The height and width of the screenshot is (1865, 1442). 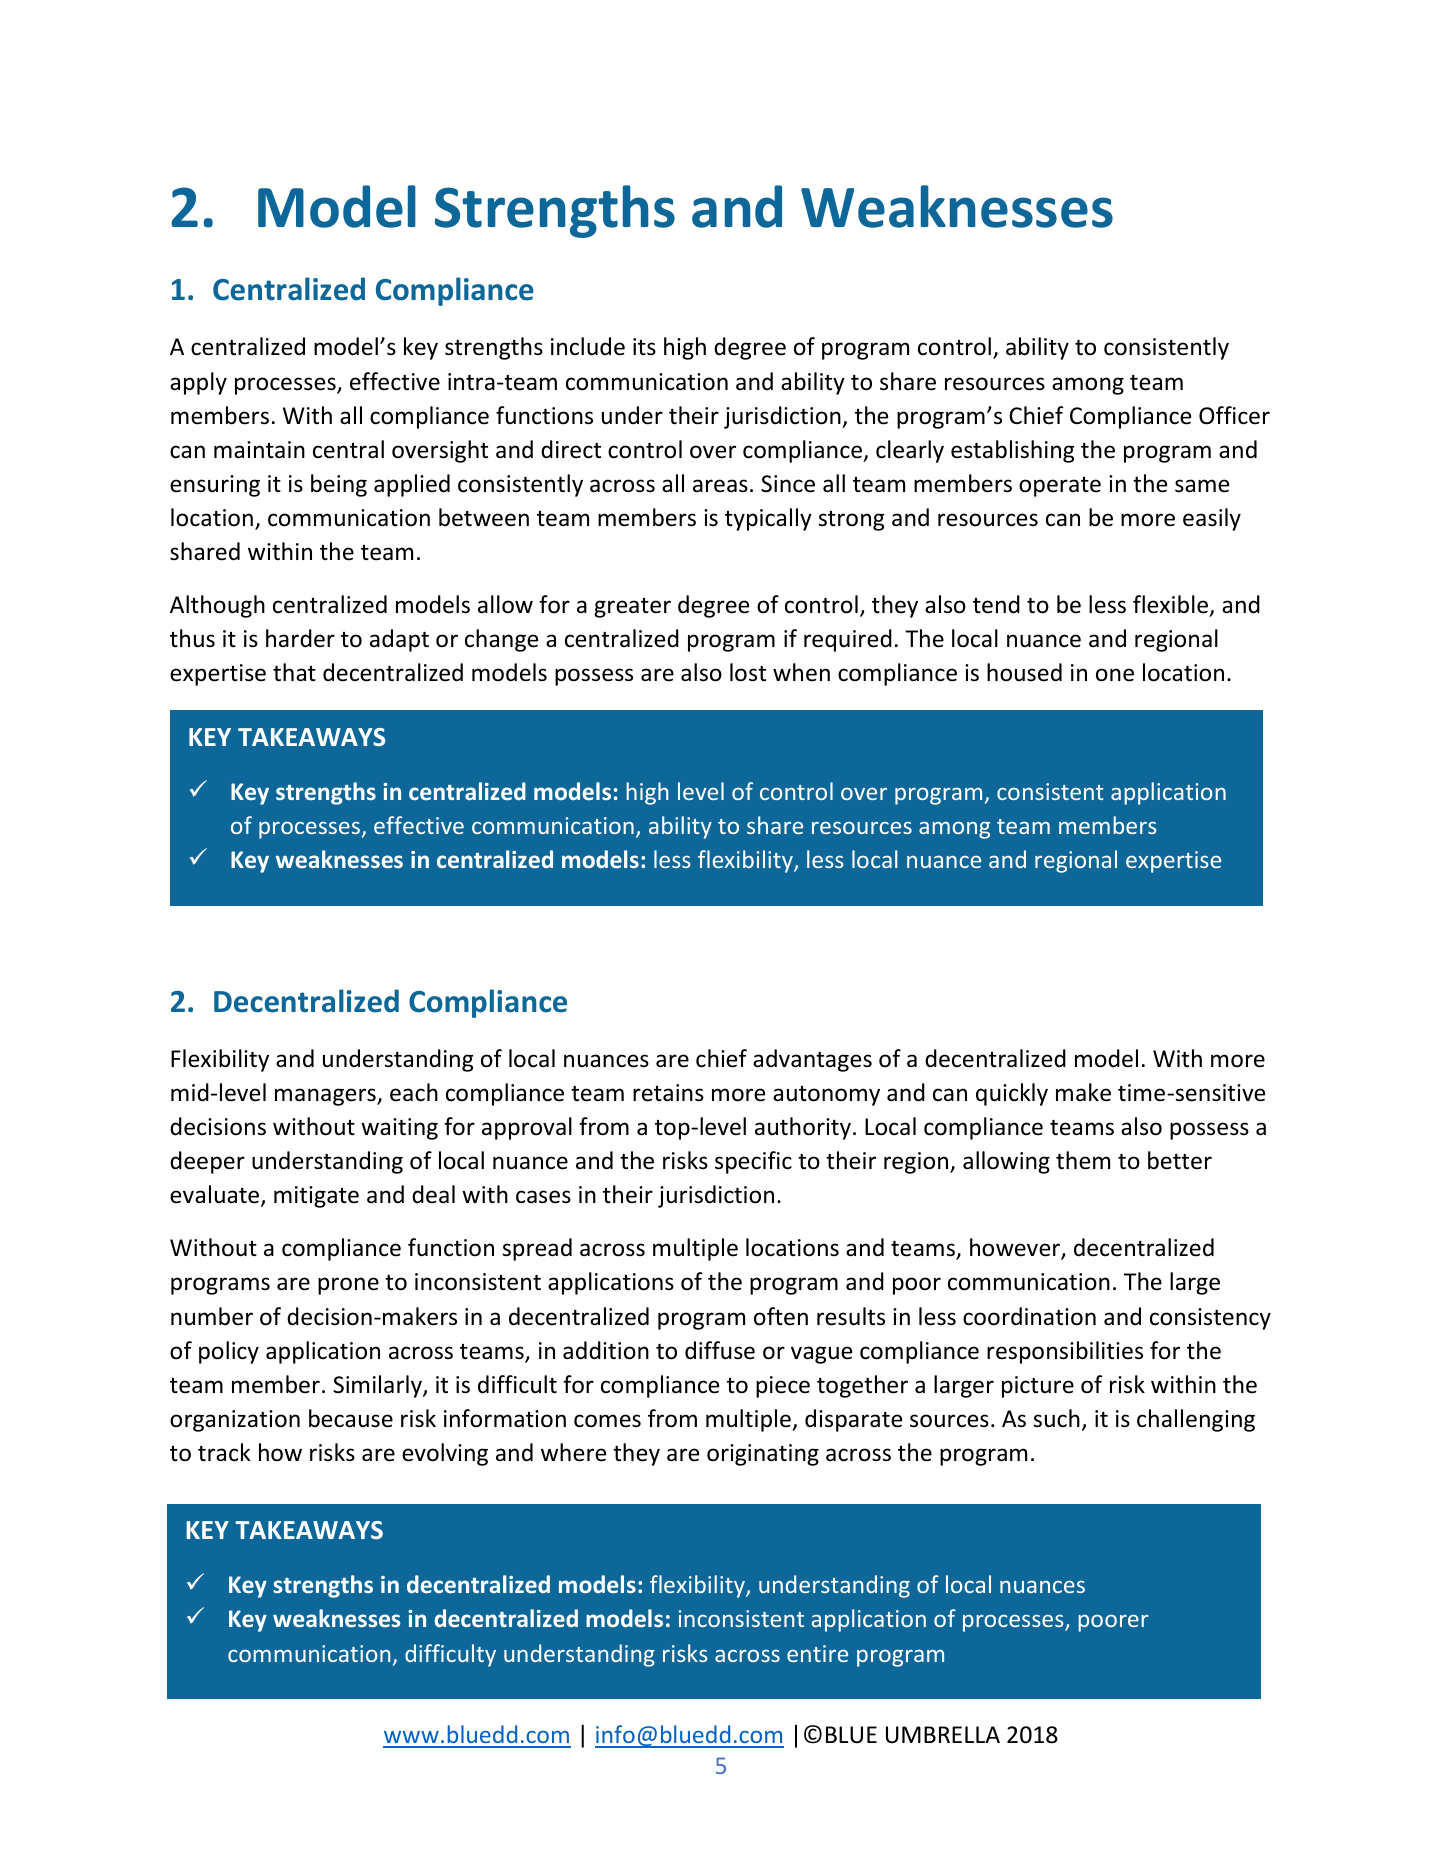 I want to click on quickly, so click(x=1012, y=1094).
